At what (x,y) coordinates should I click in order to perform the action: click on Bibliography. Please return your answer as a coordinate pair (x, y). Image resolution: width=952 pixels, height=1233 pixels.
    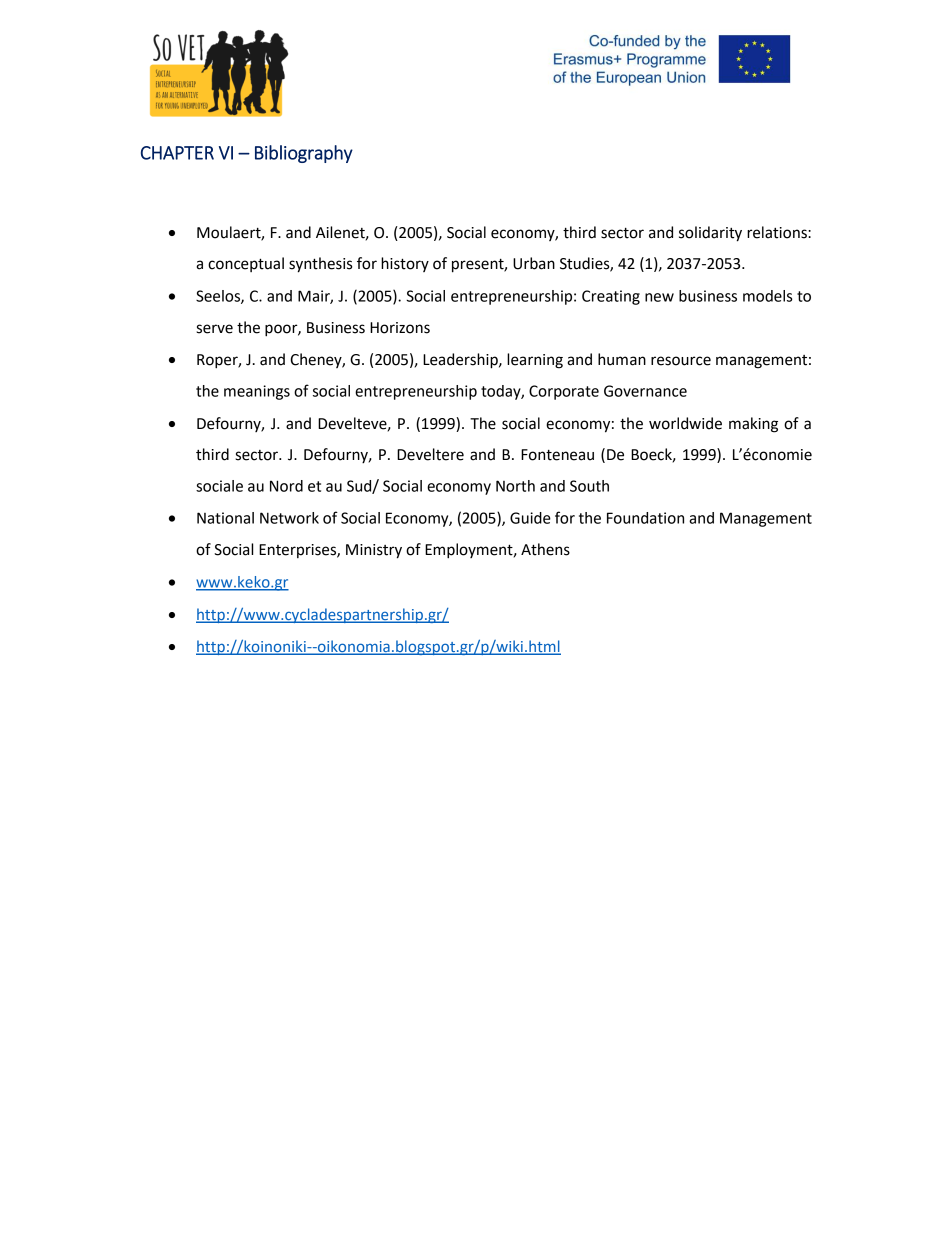
    Looking at the image, I should click on (304, 154).
